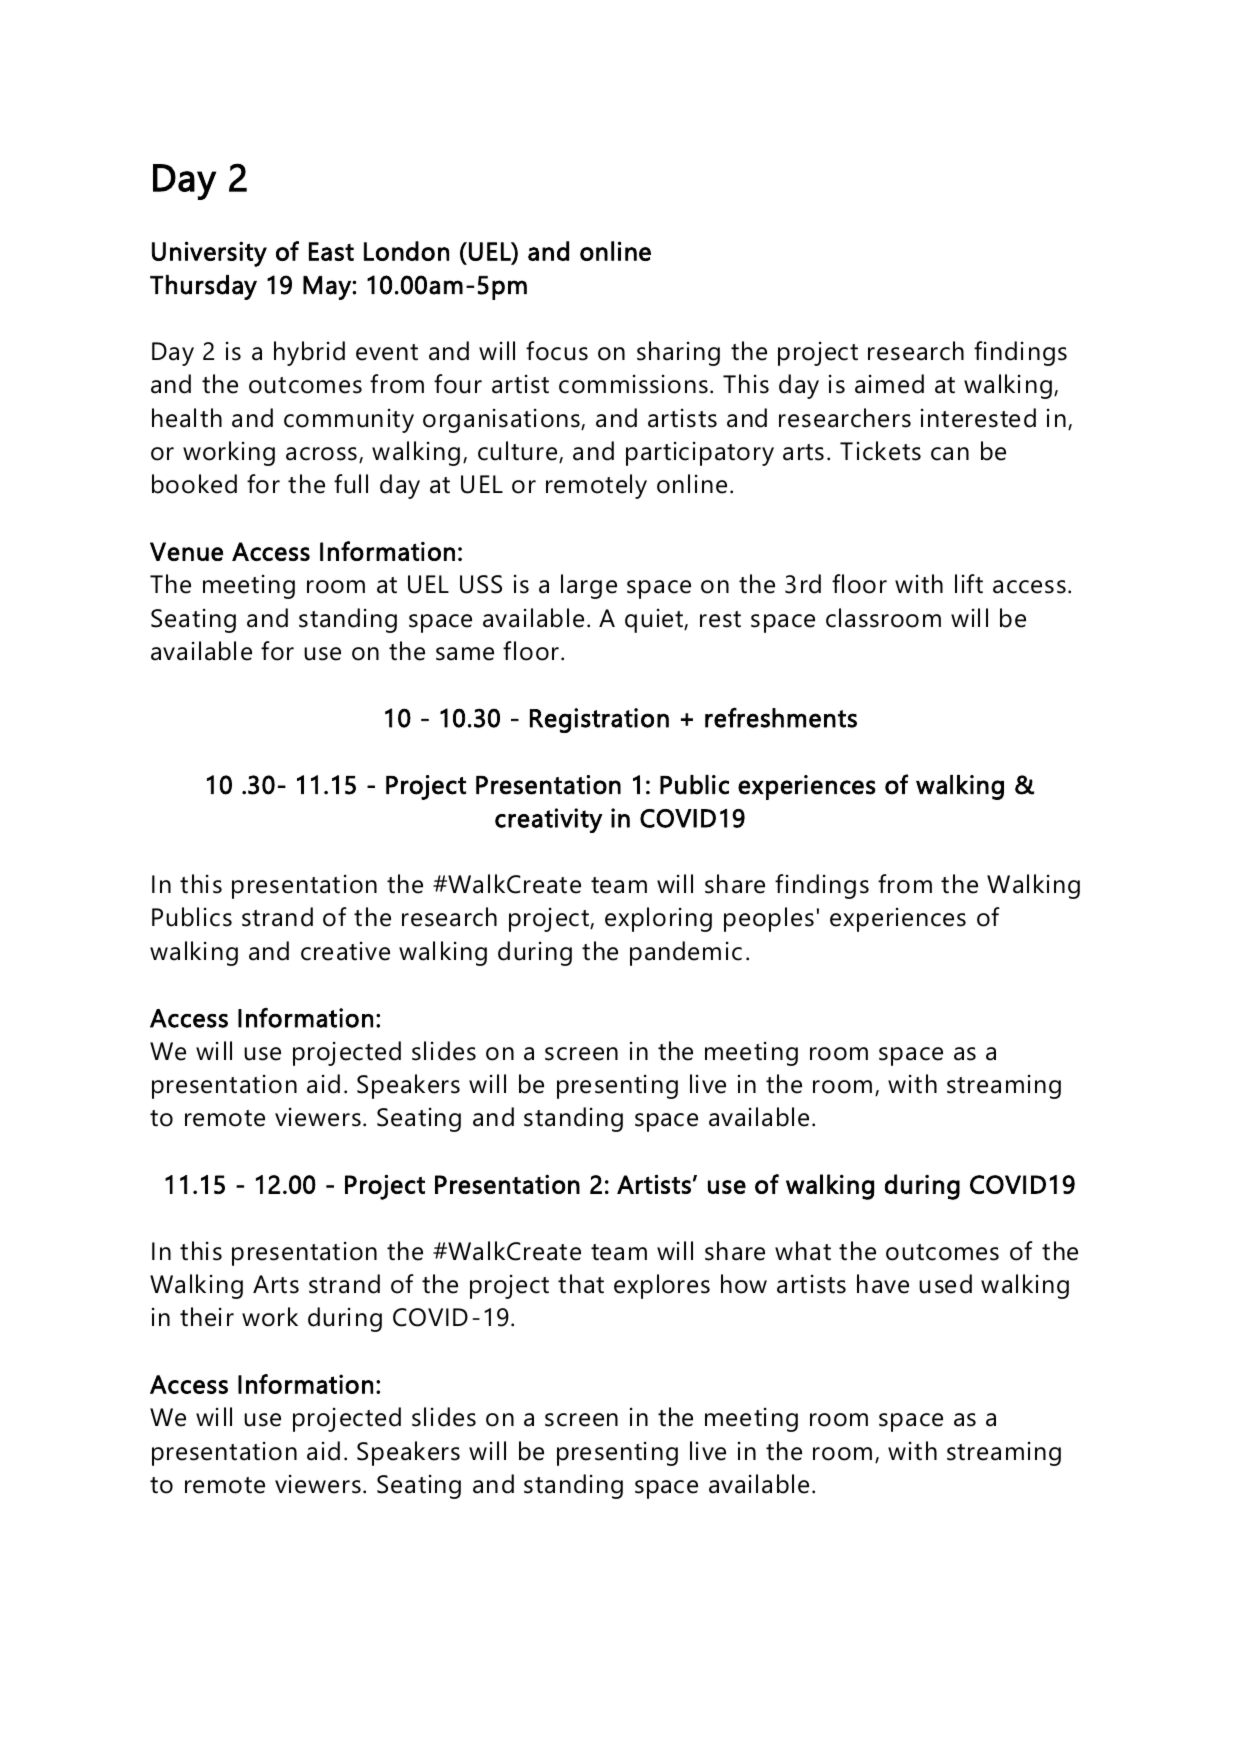  I want to click on aimed, so click(889, 384).
